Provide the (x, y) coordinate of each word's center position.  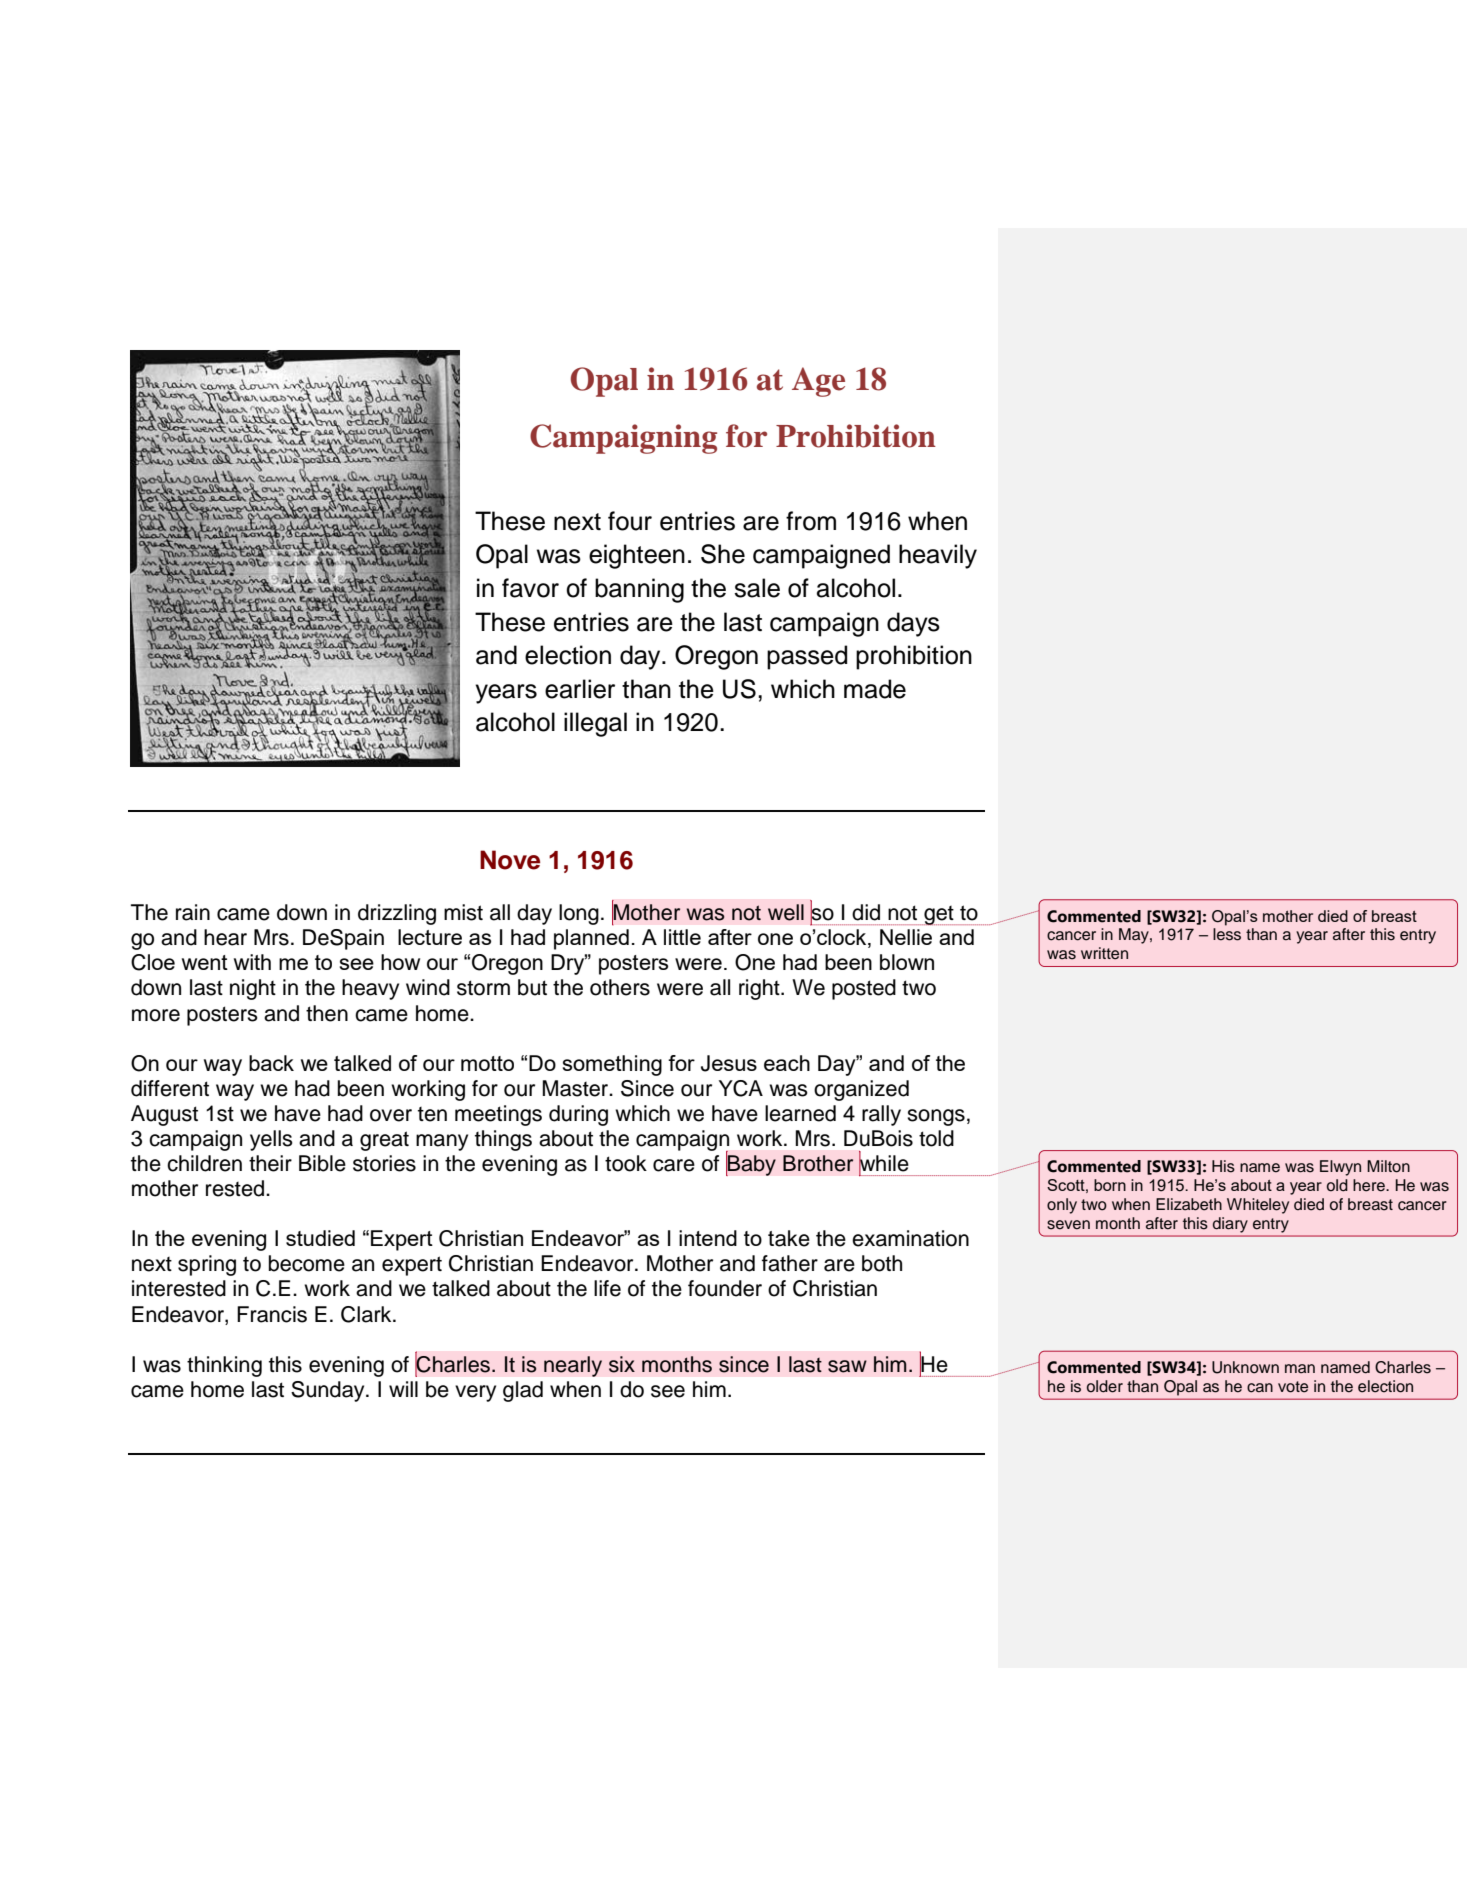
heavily (938, 556)
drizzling (397, 914)
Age (818, 382)
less (1227, 934)
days (913, 624)
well (786, 912)
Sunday (329, 1391)
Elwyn (1340, 1168)
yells (271, 1140)
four (630, 521)
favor (530, 588)
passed (807, 657)
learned (800, 1113)
